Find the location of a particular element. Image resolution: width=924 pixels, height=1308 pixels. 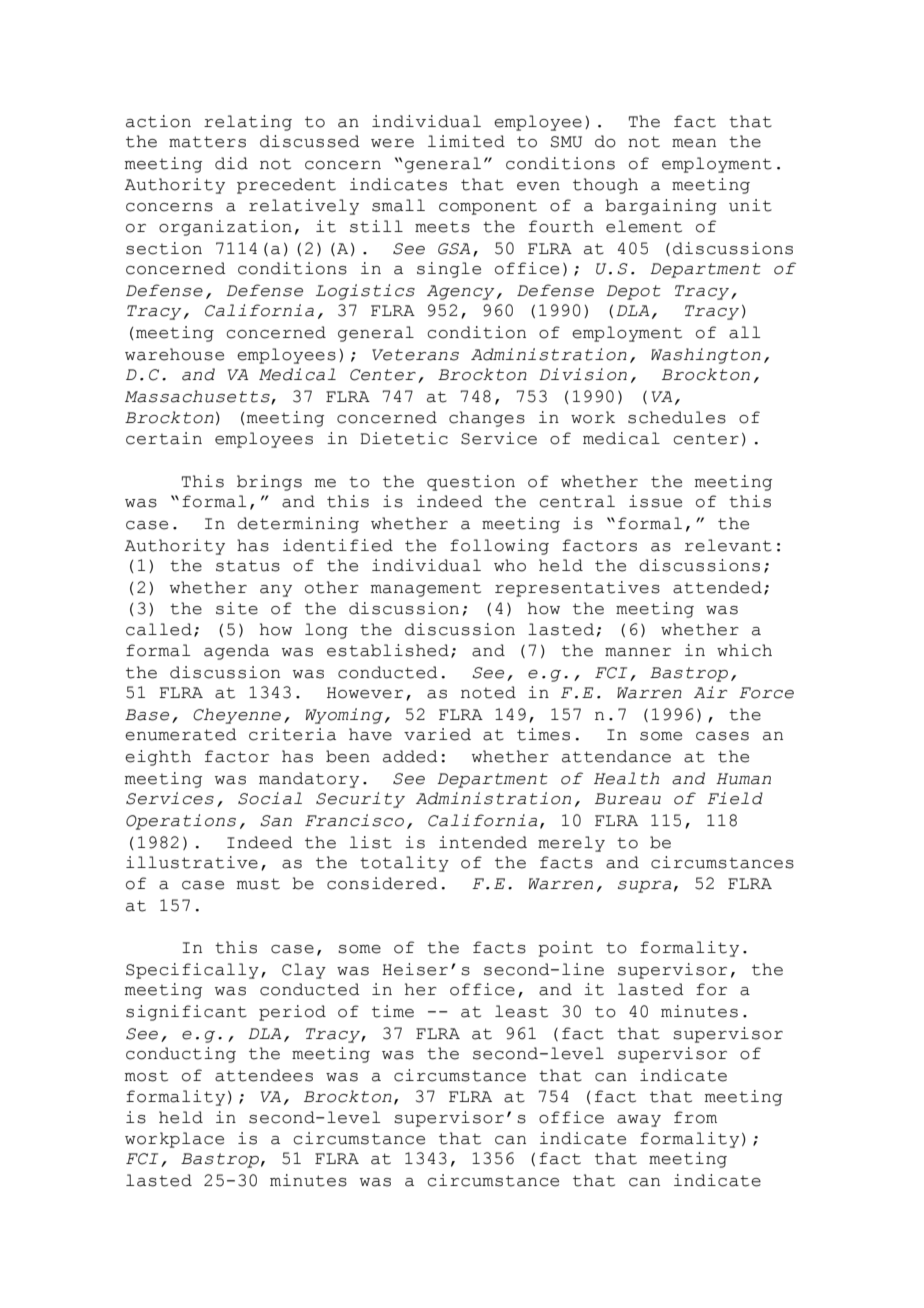

brings is located at coordinates (269, 483).
